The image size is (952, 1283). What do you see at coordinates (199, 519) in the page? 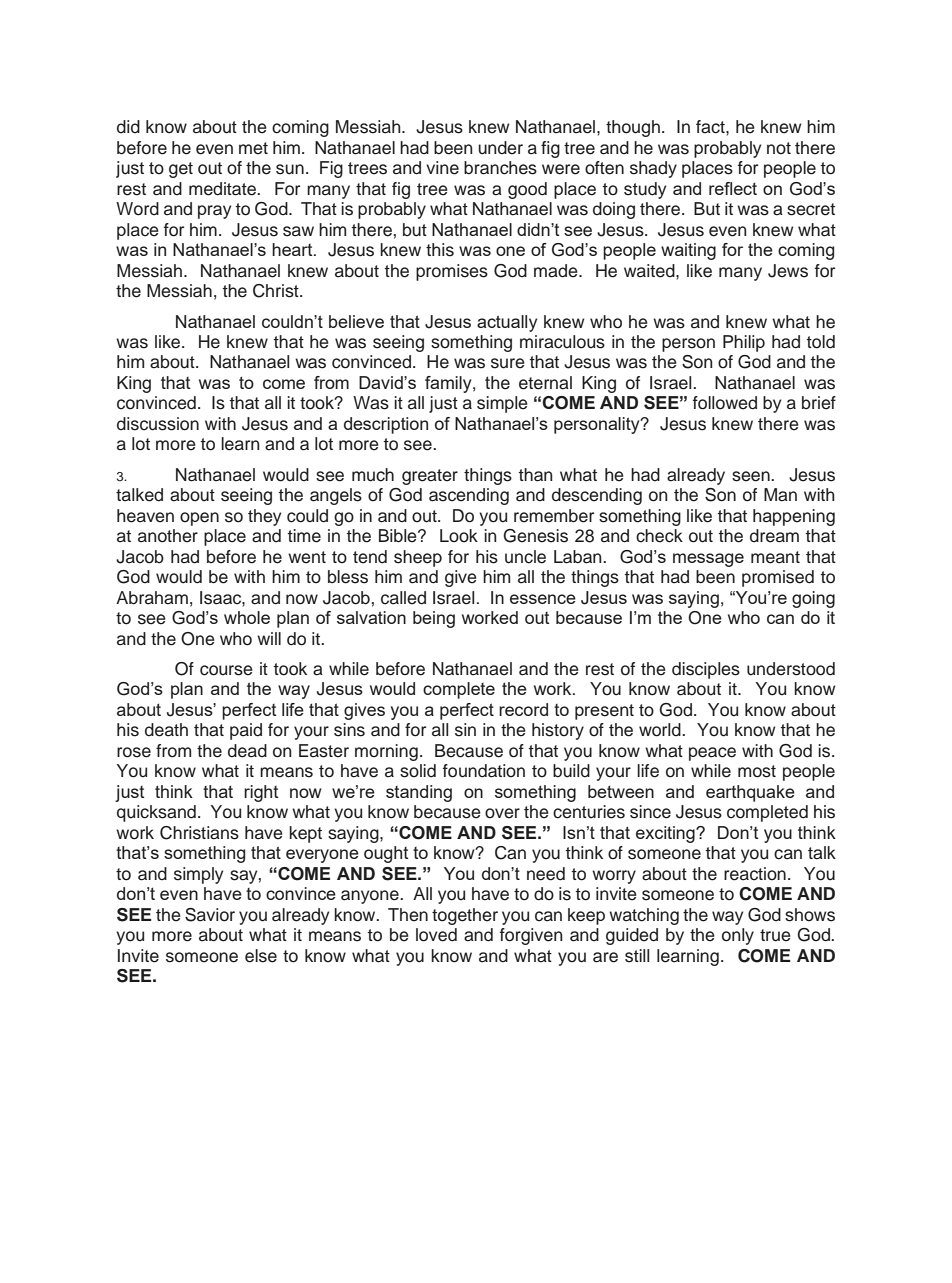
I see `open` at bounding box center [199, 519].
